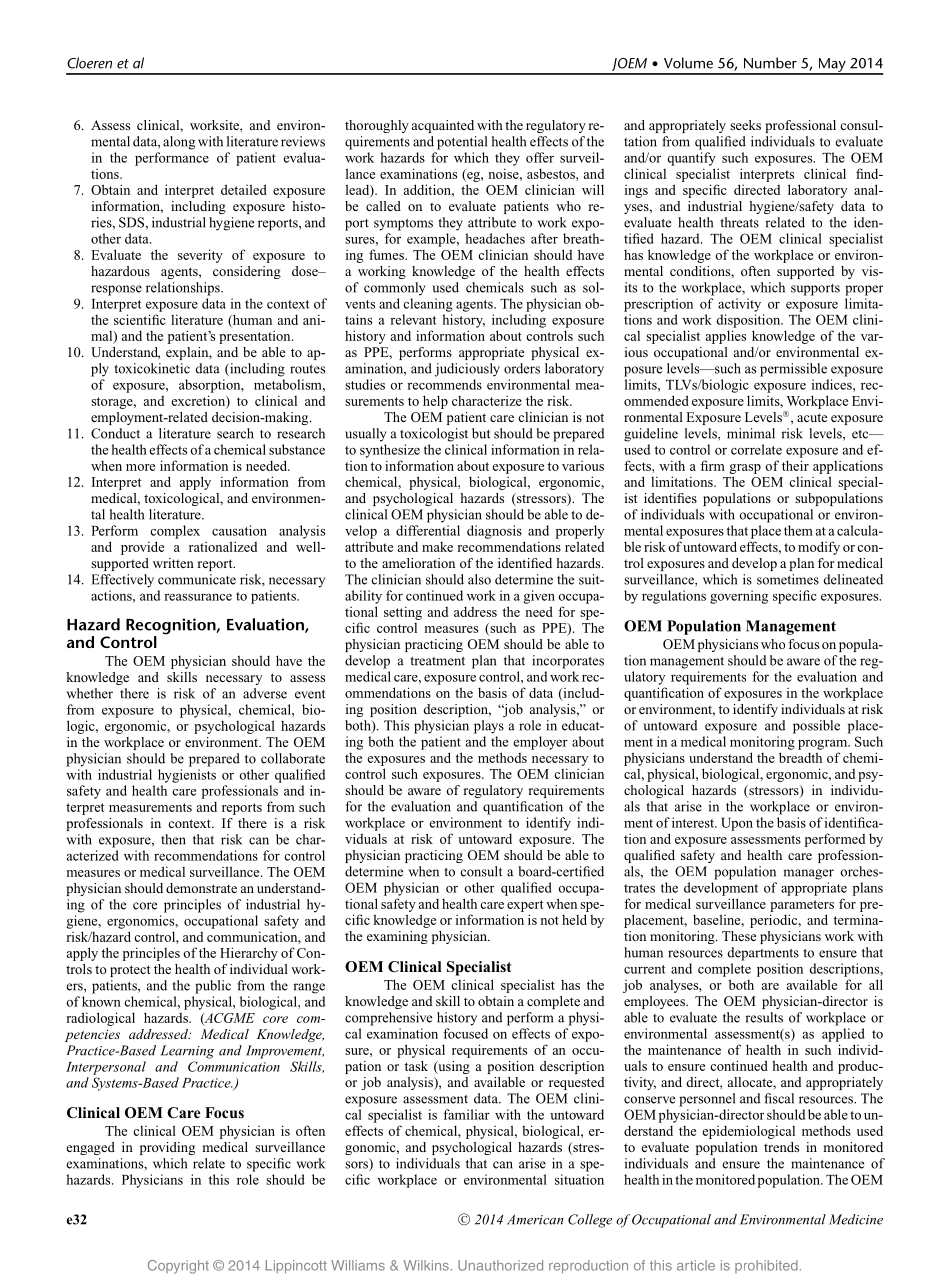  I want to click on seeks, so click(745, 125).
